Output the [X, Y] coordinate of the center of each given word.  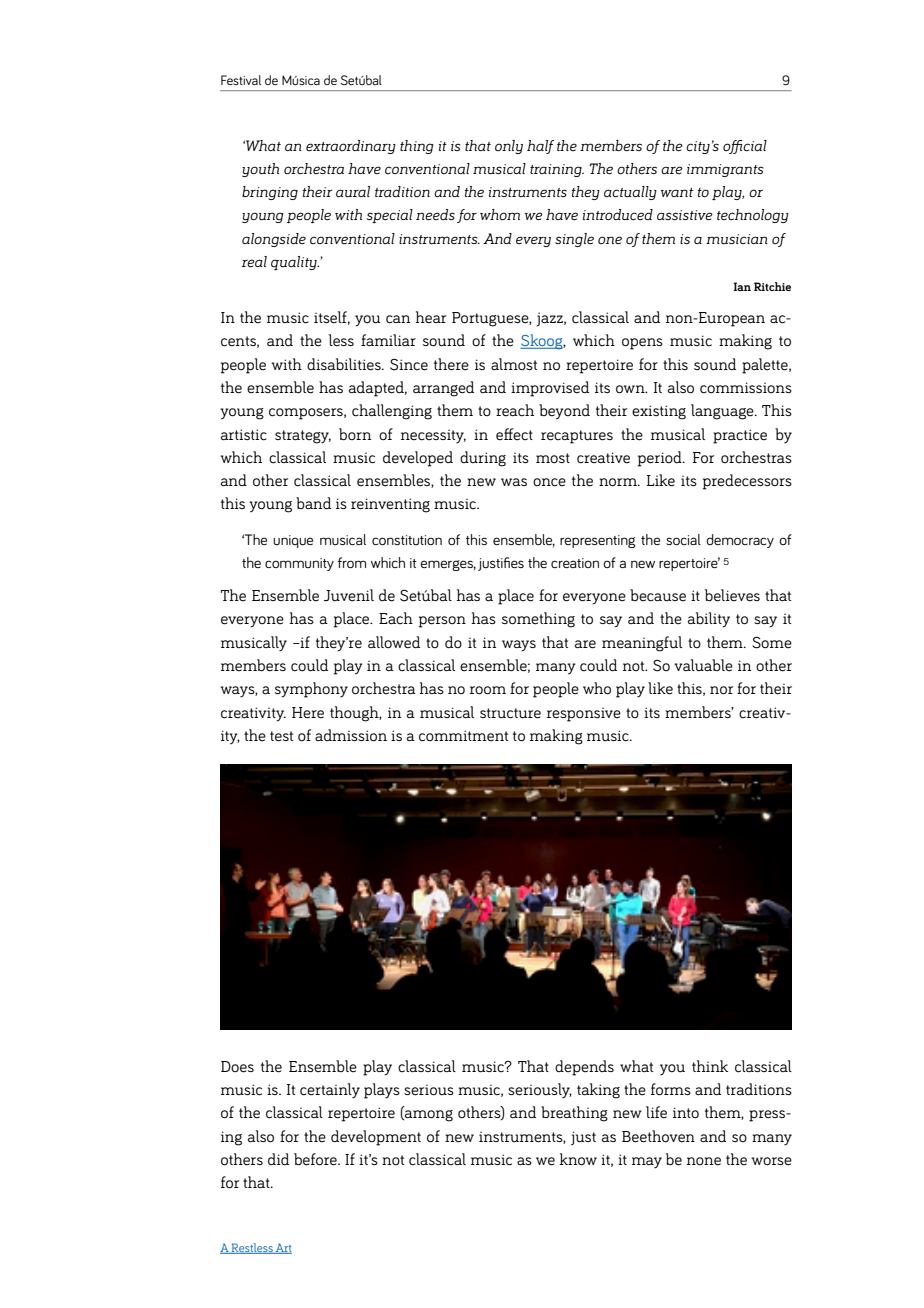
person [442, 622]
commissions [746, 388]
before [316, 1159]
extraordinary [351, 147]
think [710, 1066]
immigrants [725, 170]
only [509, 147]
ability [709, 620]
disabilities [345, 364]
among [428, 1116]
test [281, 736]
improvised [550, 389]
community [299, 564]
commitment [463, 736]
